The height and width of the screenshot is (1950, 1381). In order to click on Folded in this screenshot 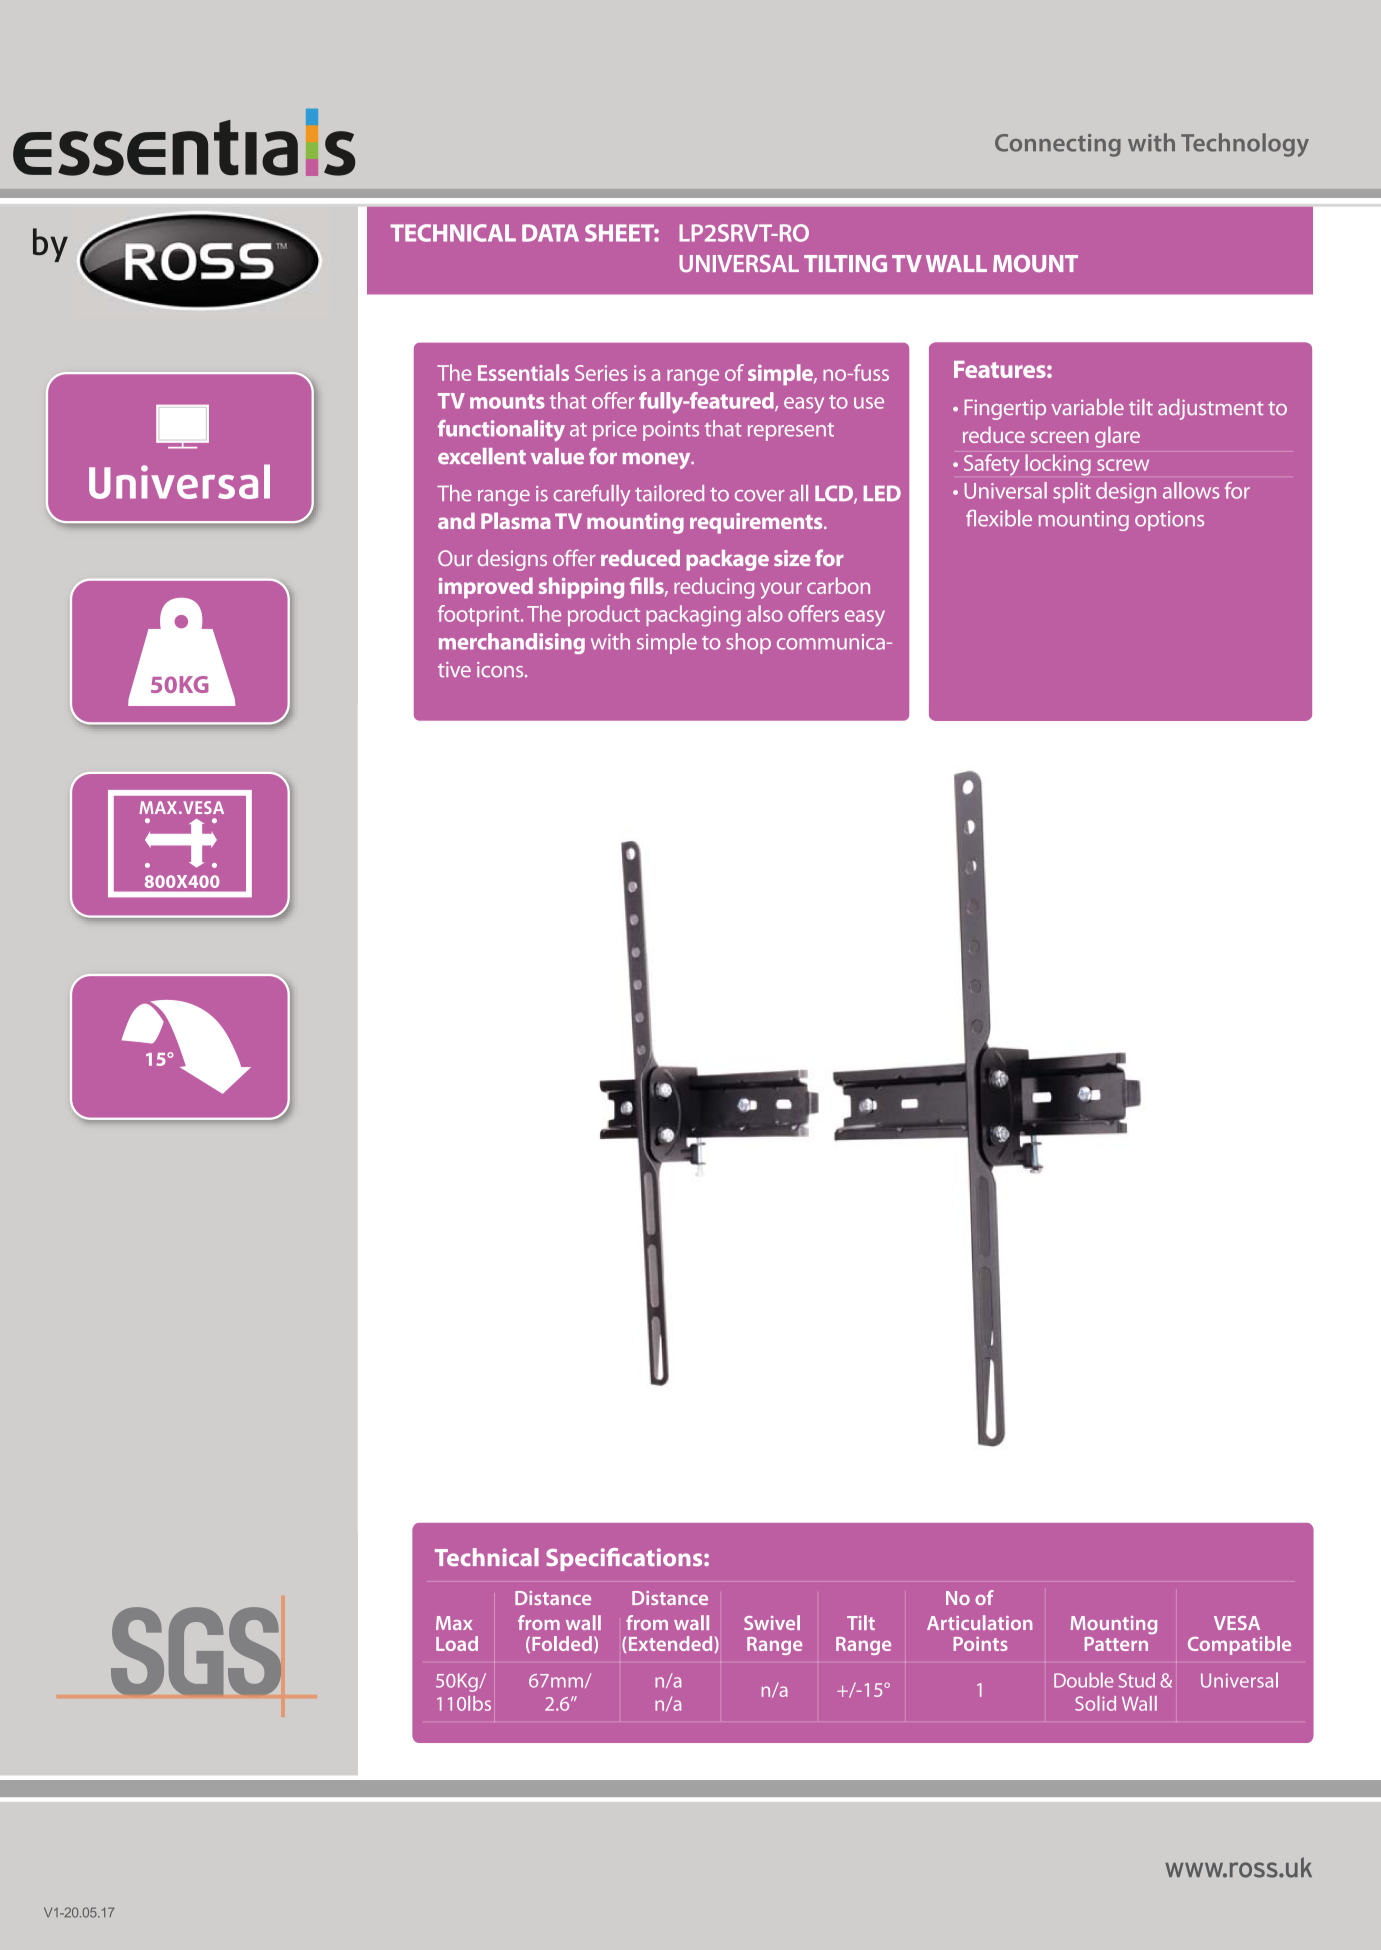, I will do `click(562, 1643)`.
